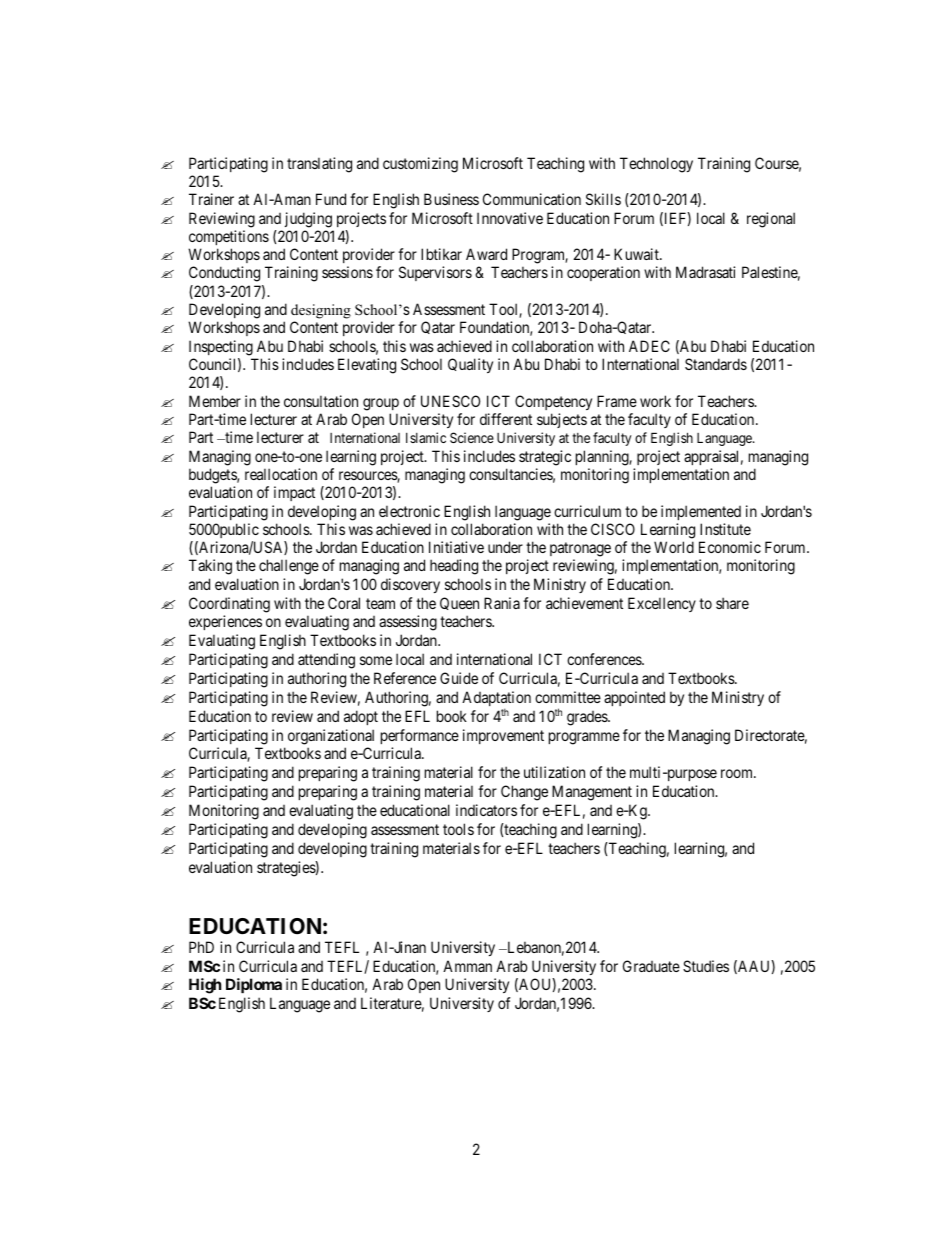 The image size is (952, 1233). What do you see at coordinates (592, 793) in the screenshot?
I see `Management` at bounding box center [592, 793].
